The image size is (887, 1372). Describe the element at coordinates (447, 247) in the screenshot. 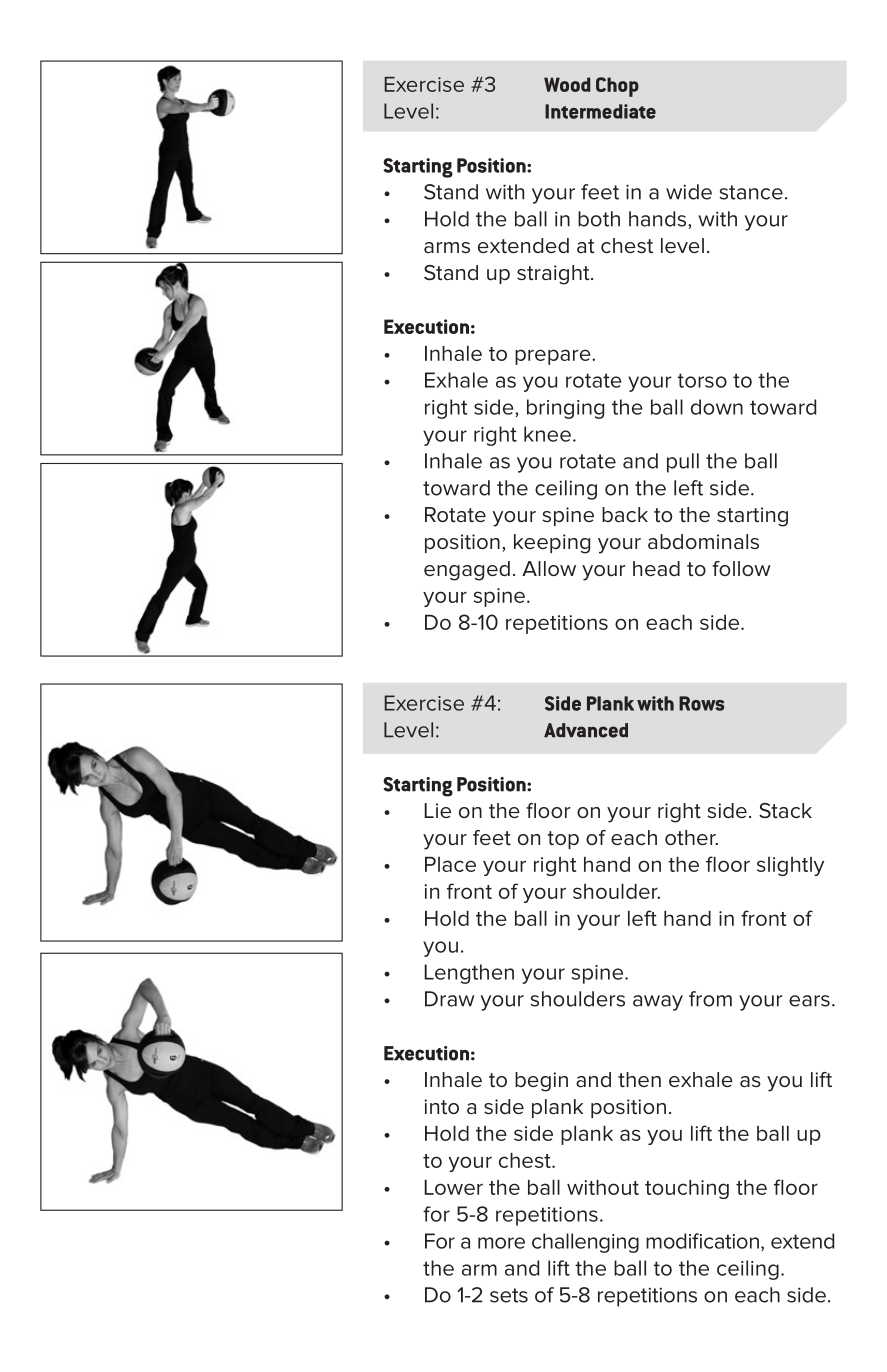

I see `arms` at that location.
